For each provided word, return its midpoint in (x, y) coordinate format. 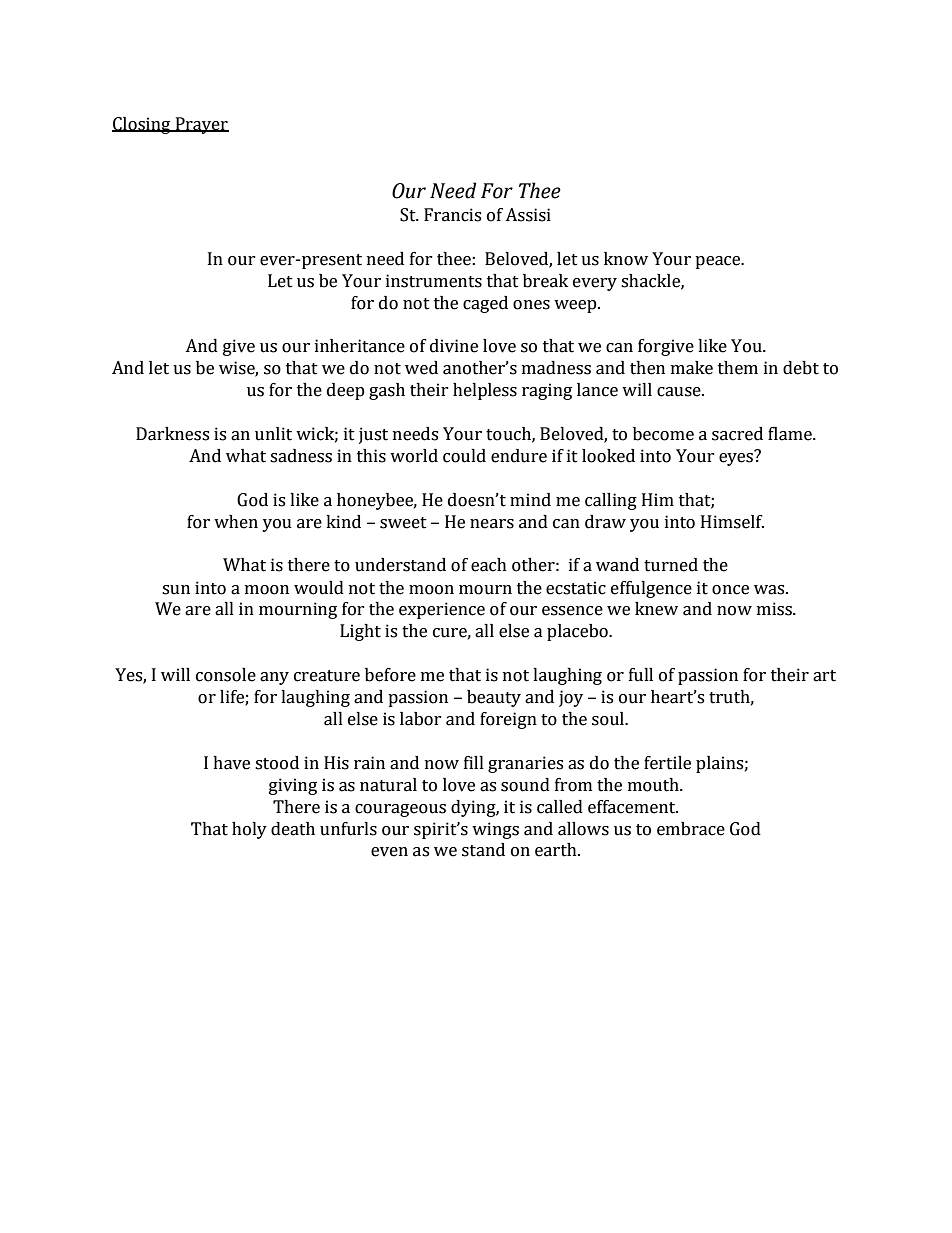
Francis (452, 215)
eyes (737, 458)
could (464, 456)
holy (249, 830)
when (236, 522)
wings (495, 830)
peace (719, 262)
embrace (691, 829)
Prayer (201, 125)
